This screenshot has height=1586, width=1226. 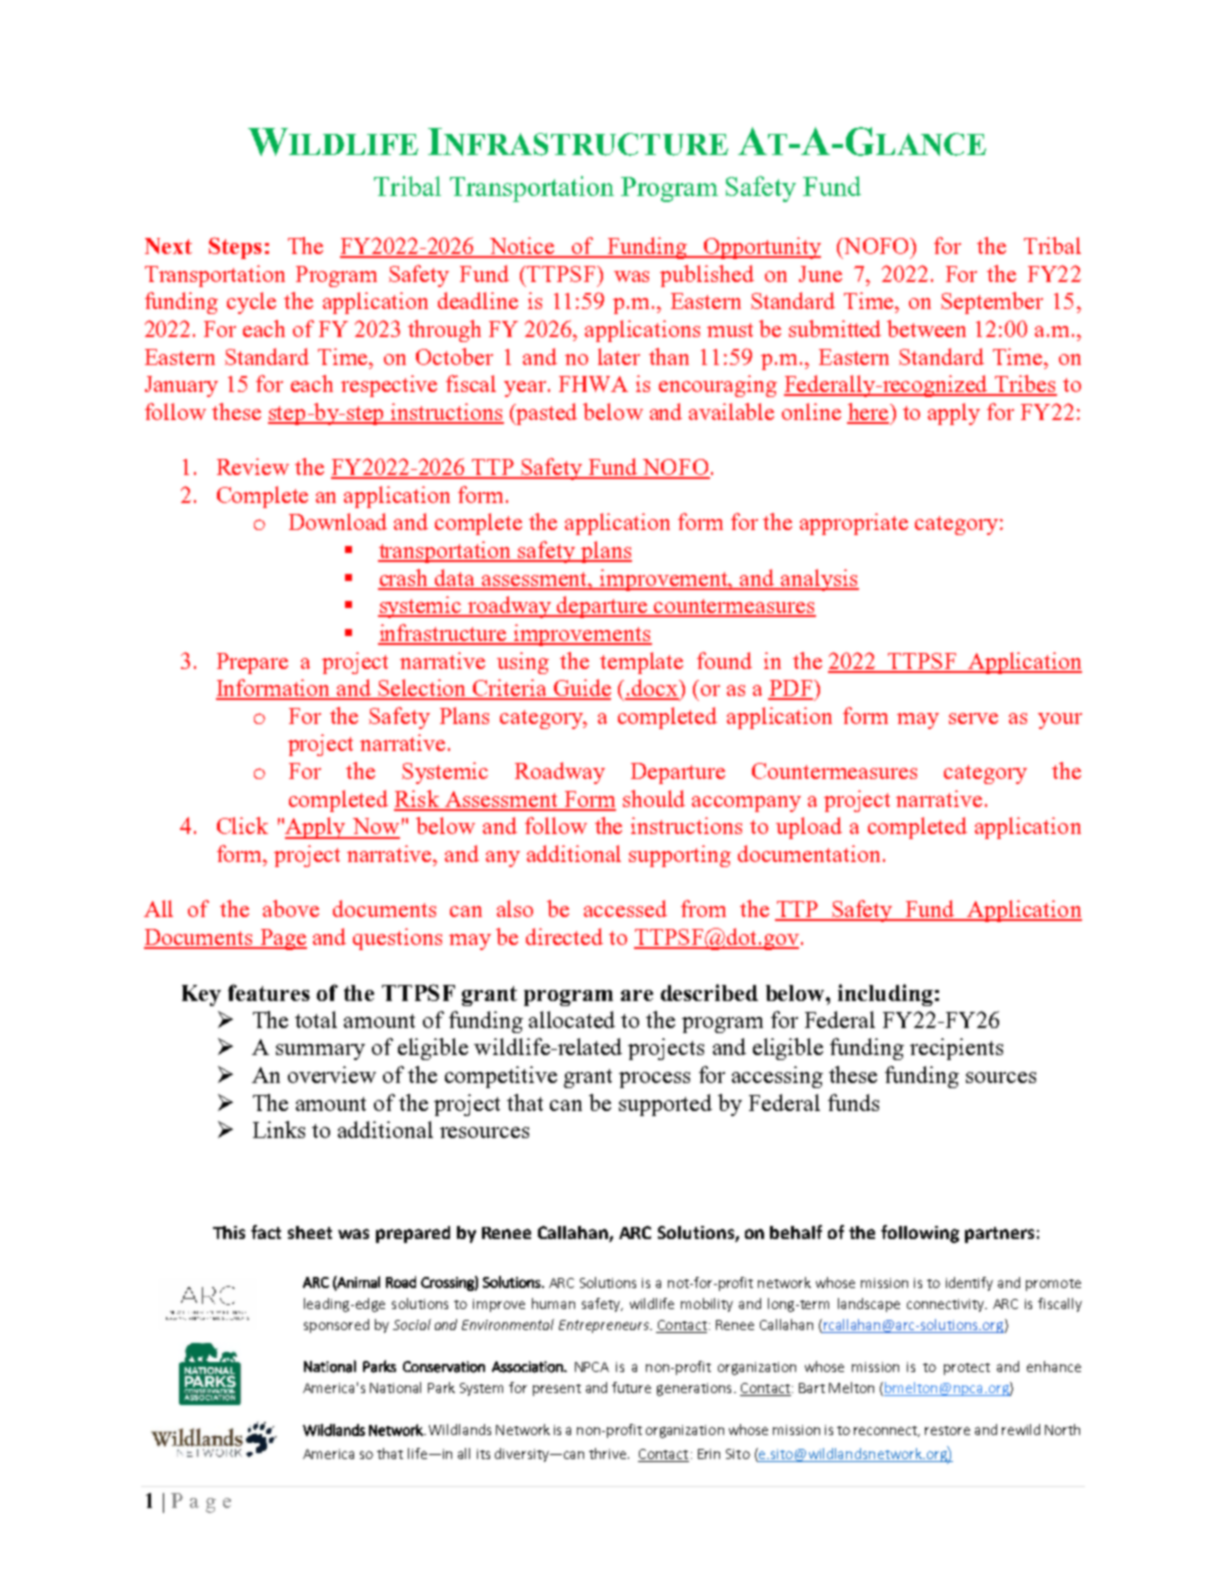 I want to click on Download, so click(x=338, y=521).
